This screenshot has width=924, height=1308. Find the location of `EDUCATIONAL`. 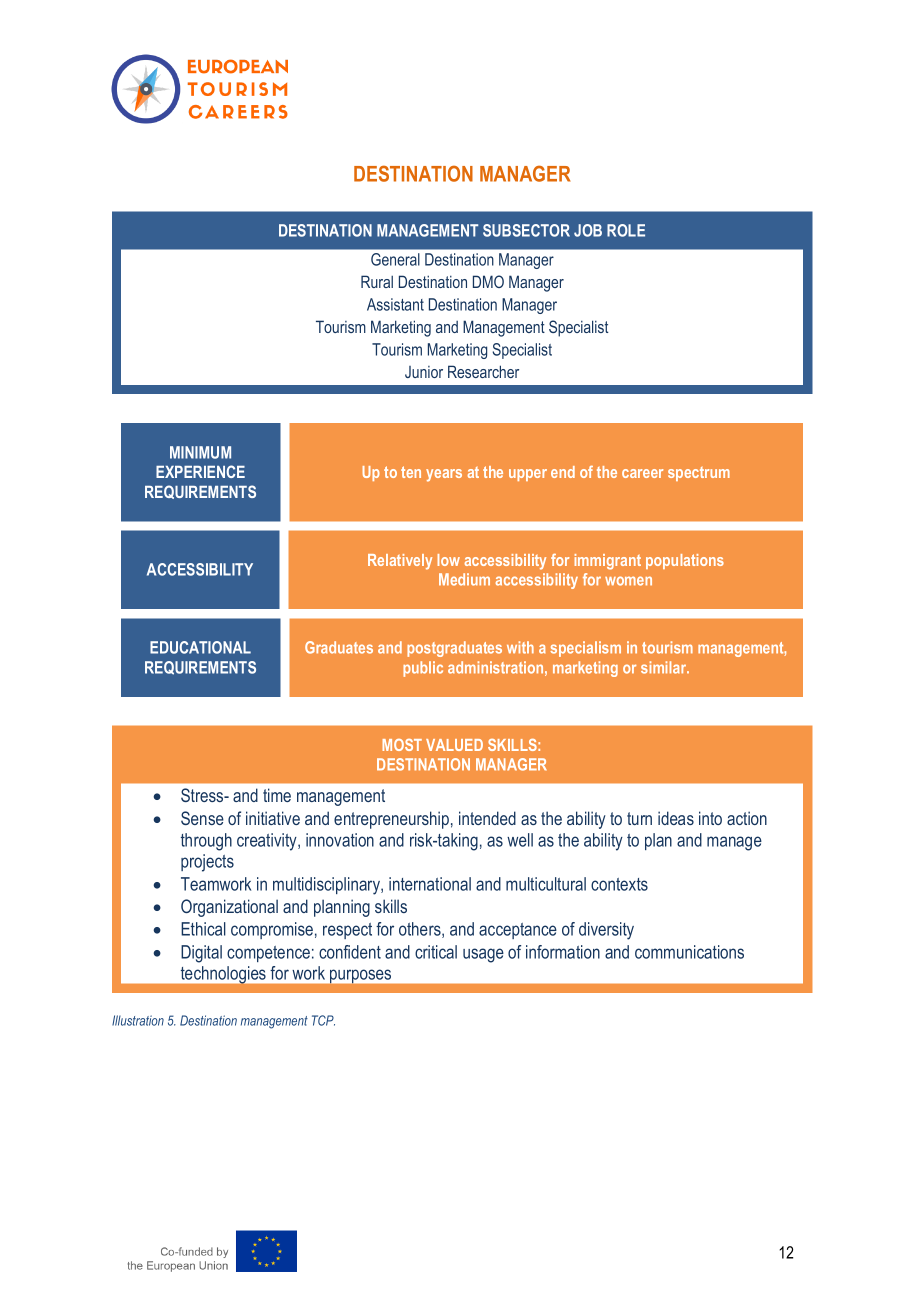

EDUCATIONAL is located at coordinates (200, 647).
